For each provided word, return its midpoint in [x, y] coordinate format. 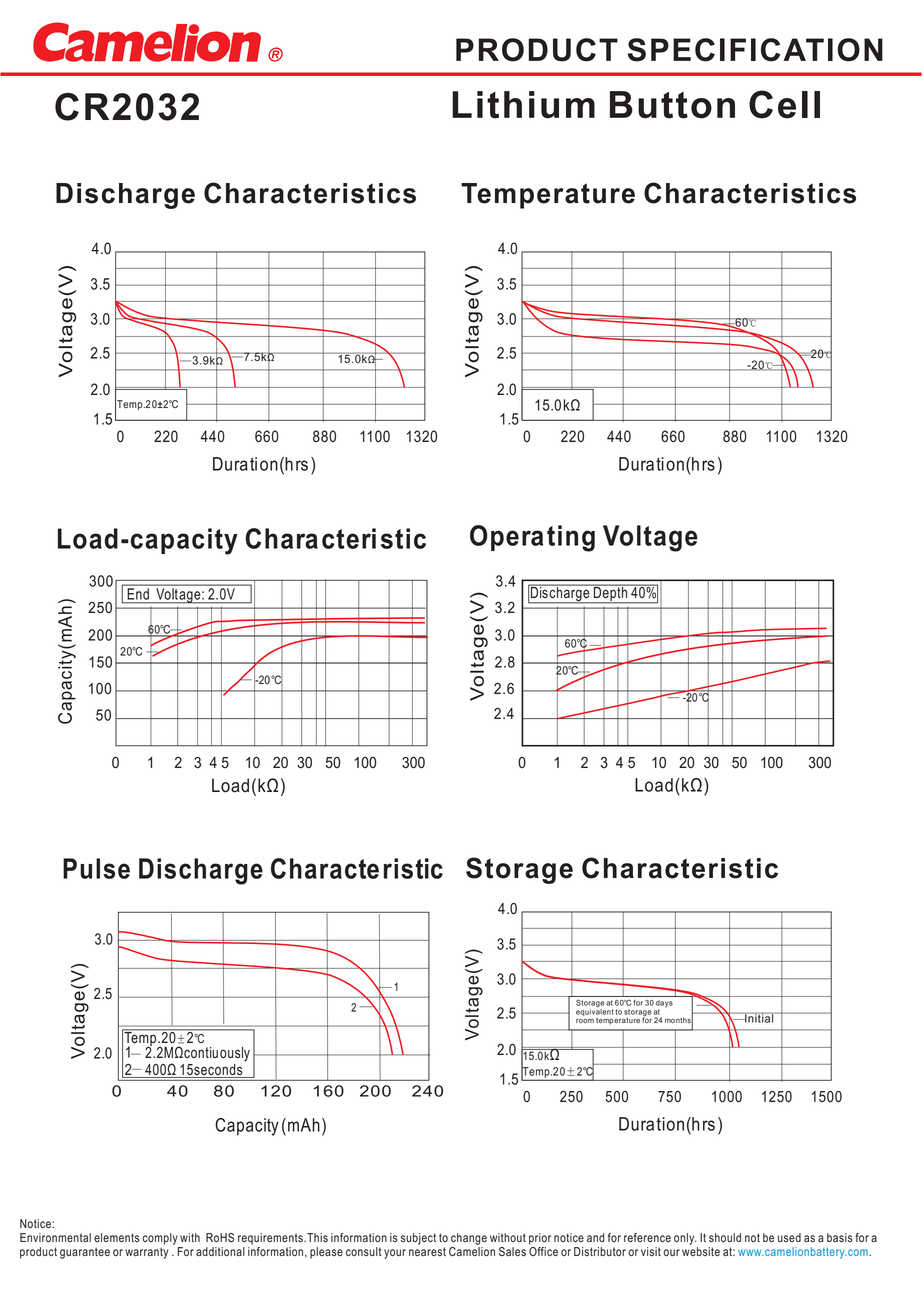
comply [160, 1239]
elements [117, 1237]
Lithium [523, 105]
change [469, 1239]
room [585, 1021]
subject [418, 1239]
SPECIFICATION [755, 50]
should [725, 1238]
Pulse [96, 868]
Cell [784, 104]
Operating [532, 538]
